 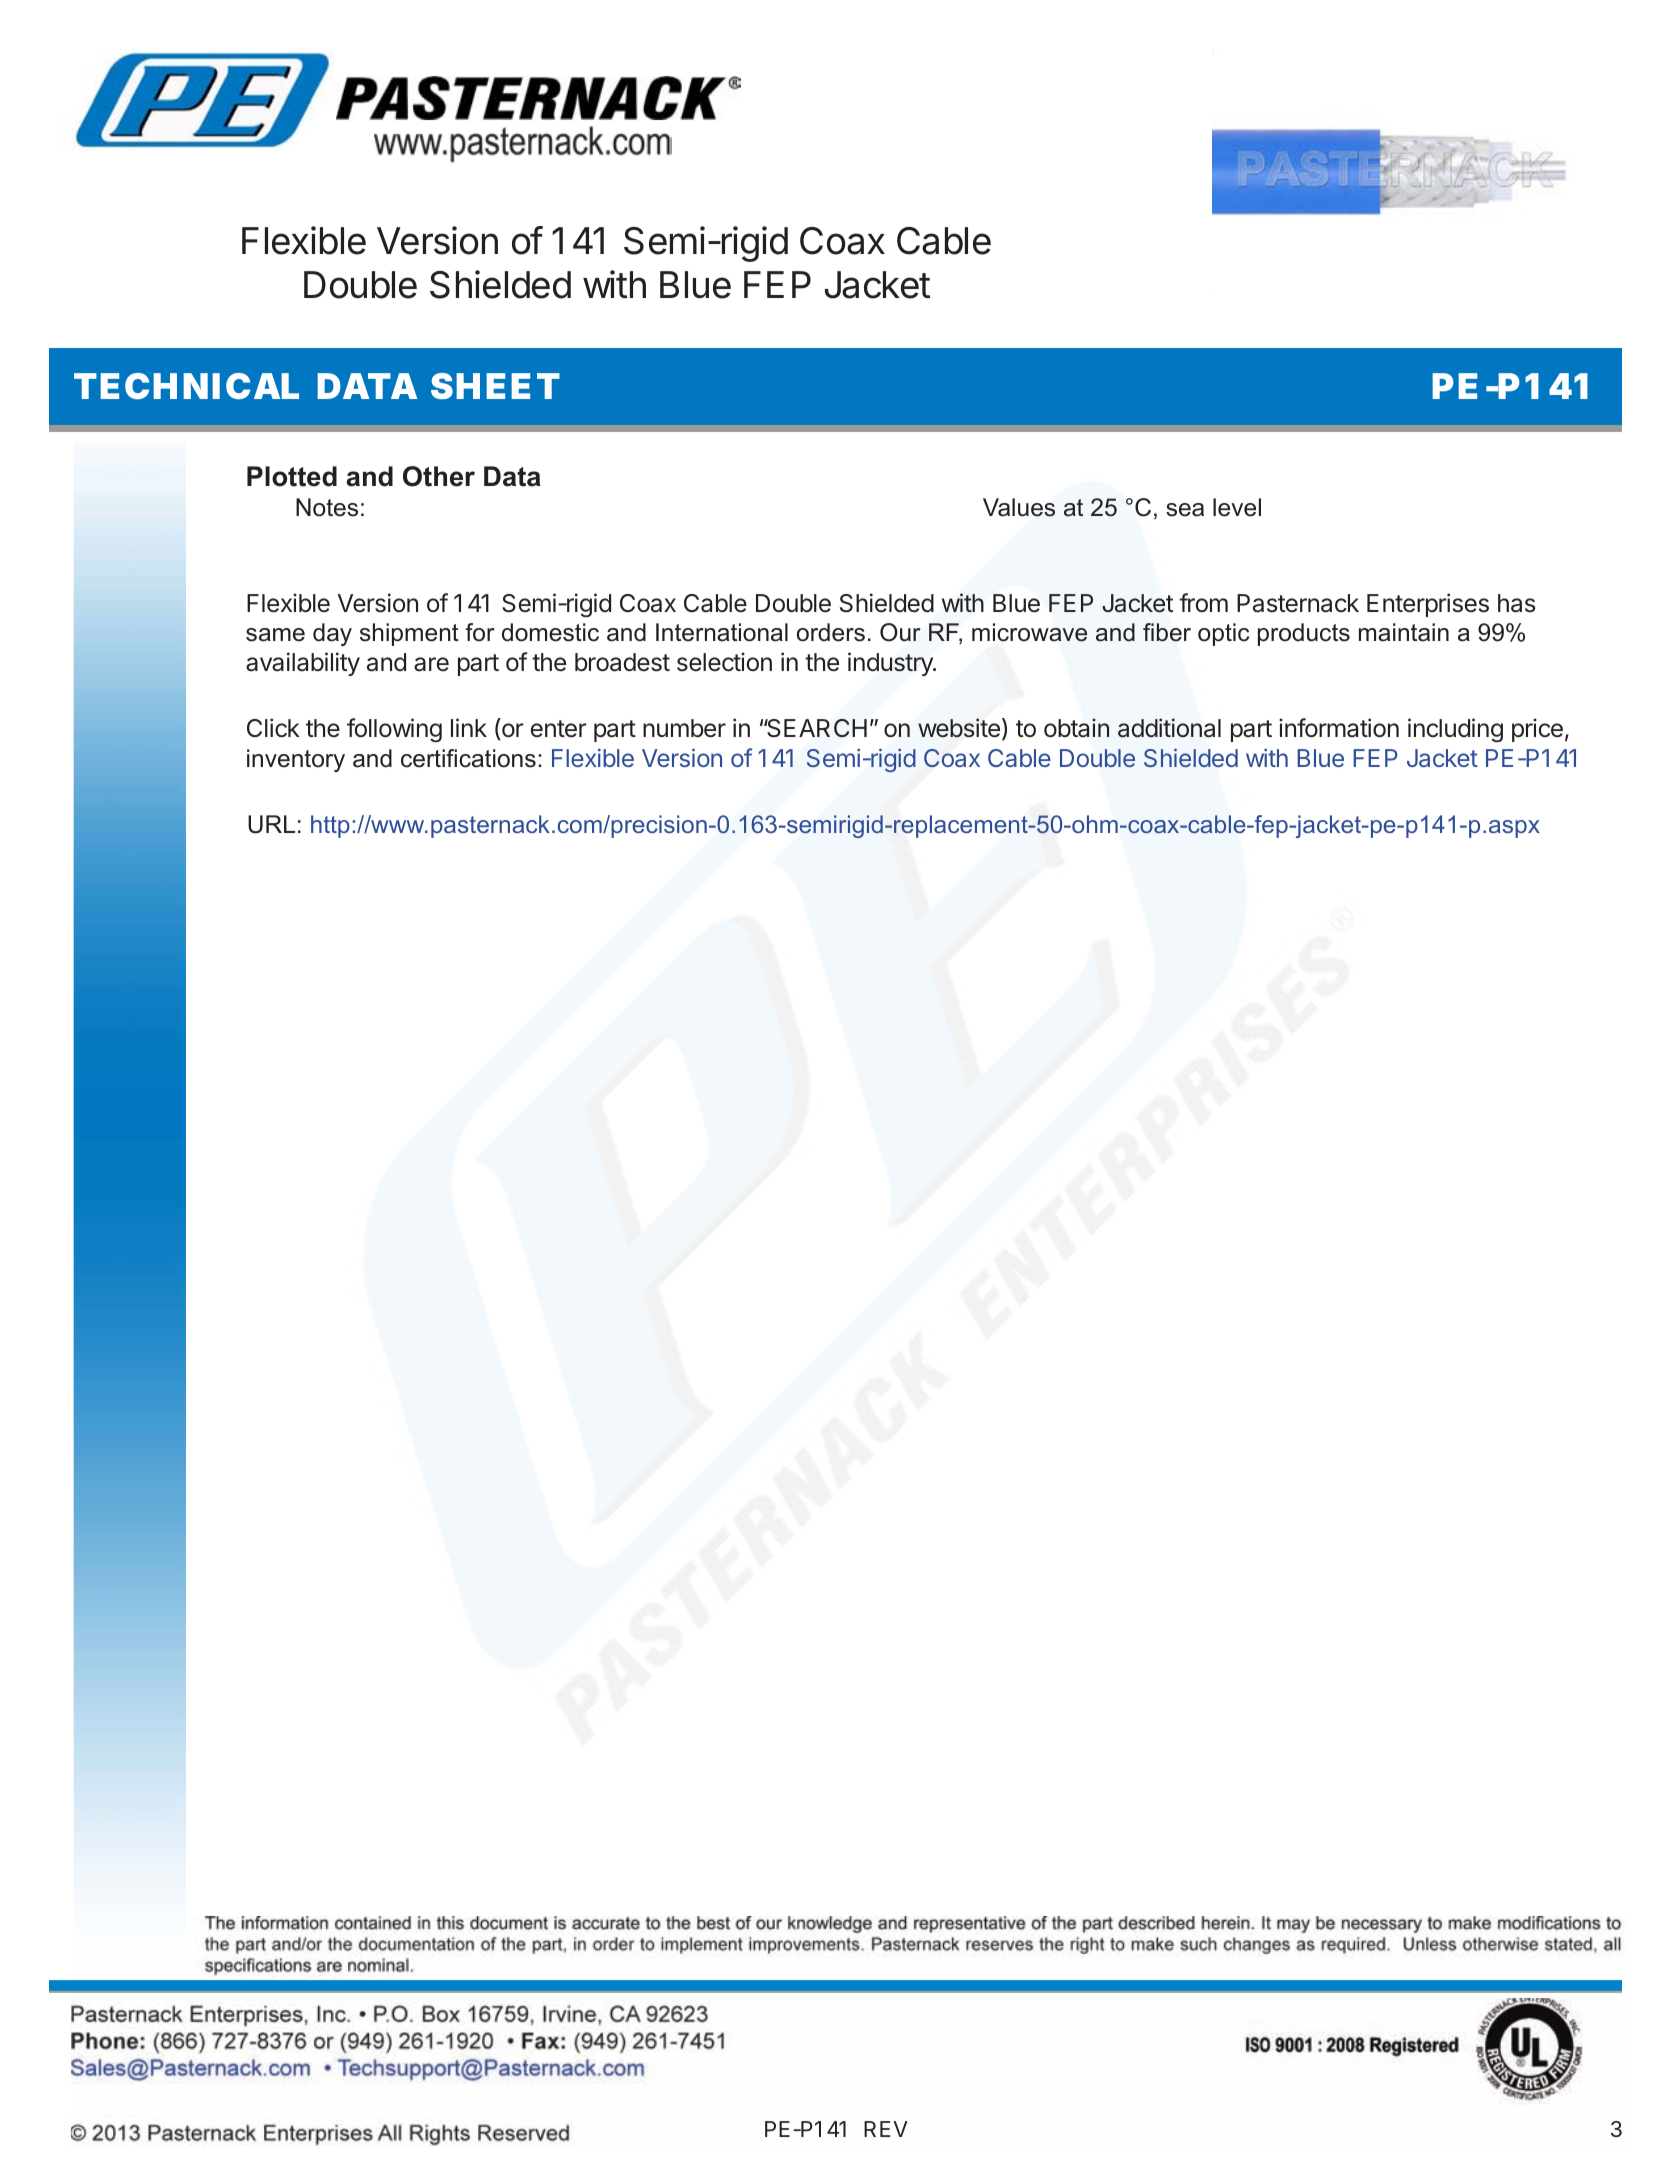 I want to click on including, so click(x=1455, y=730).
